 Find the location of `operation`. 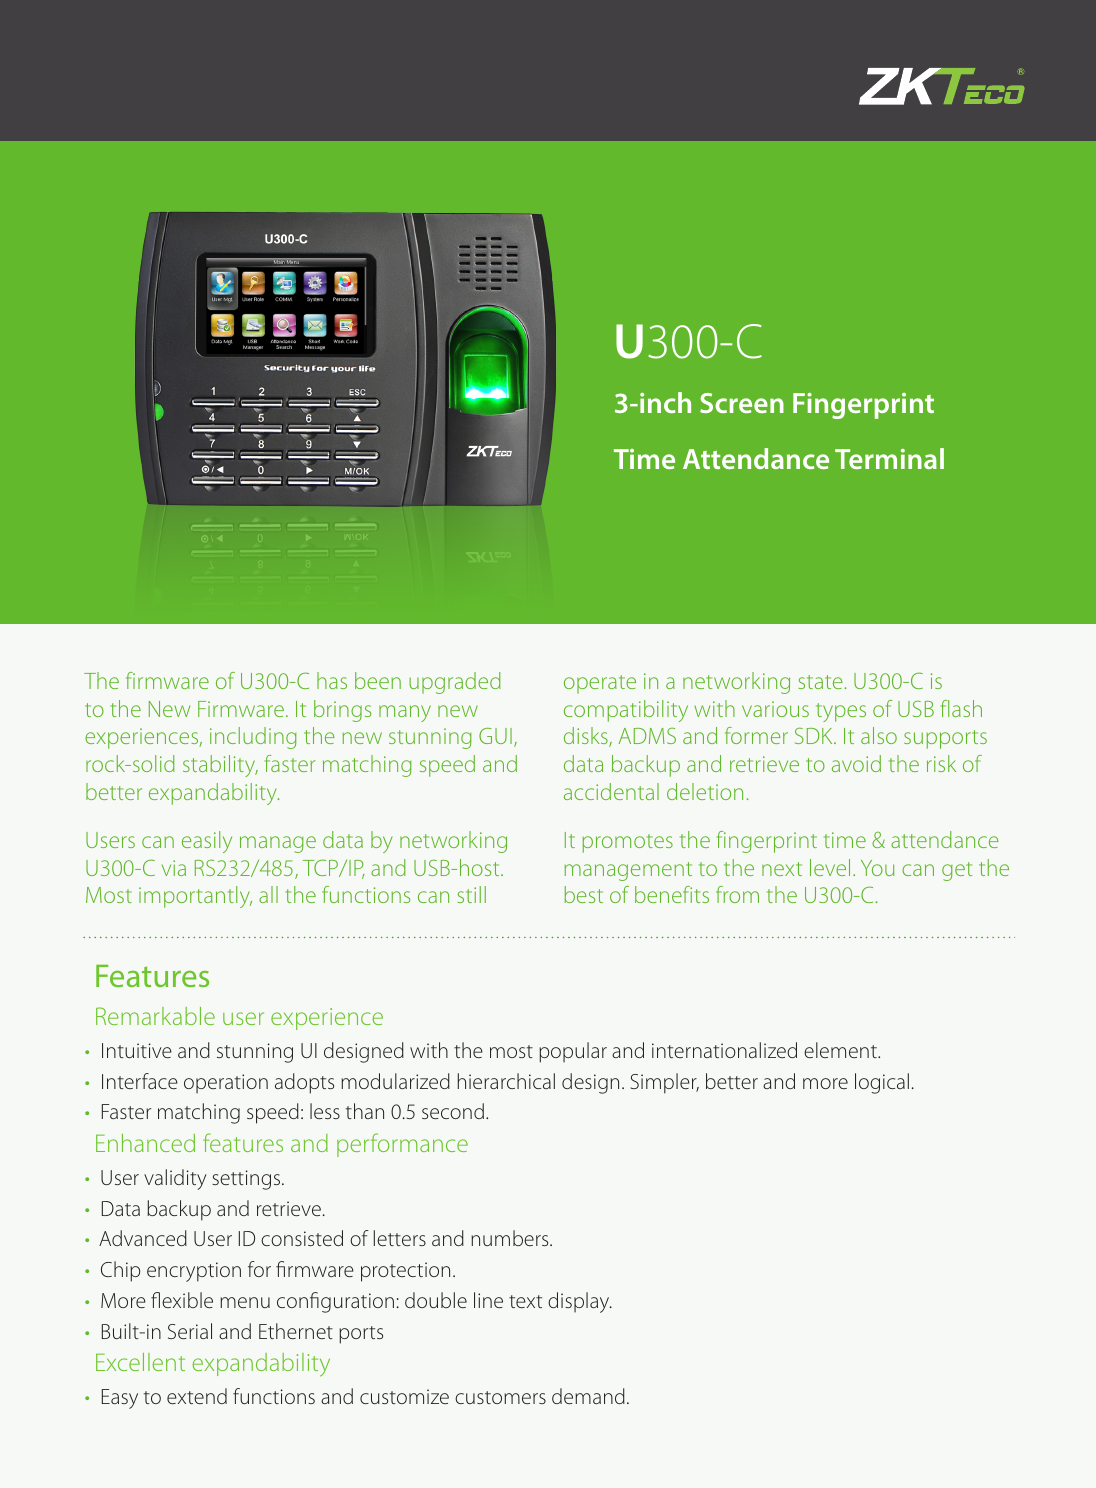

operation is located at coordinates (226, 1083).
